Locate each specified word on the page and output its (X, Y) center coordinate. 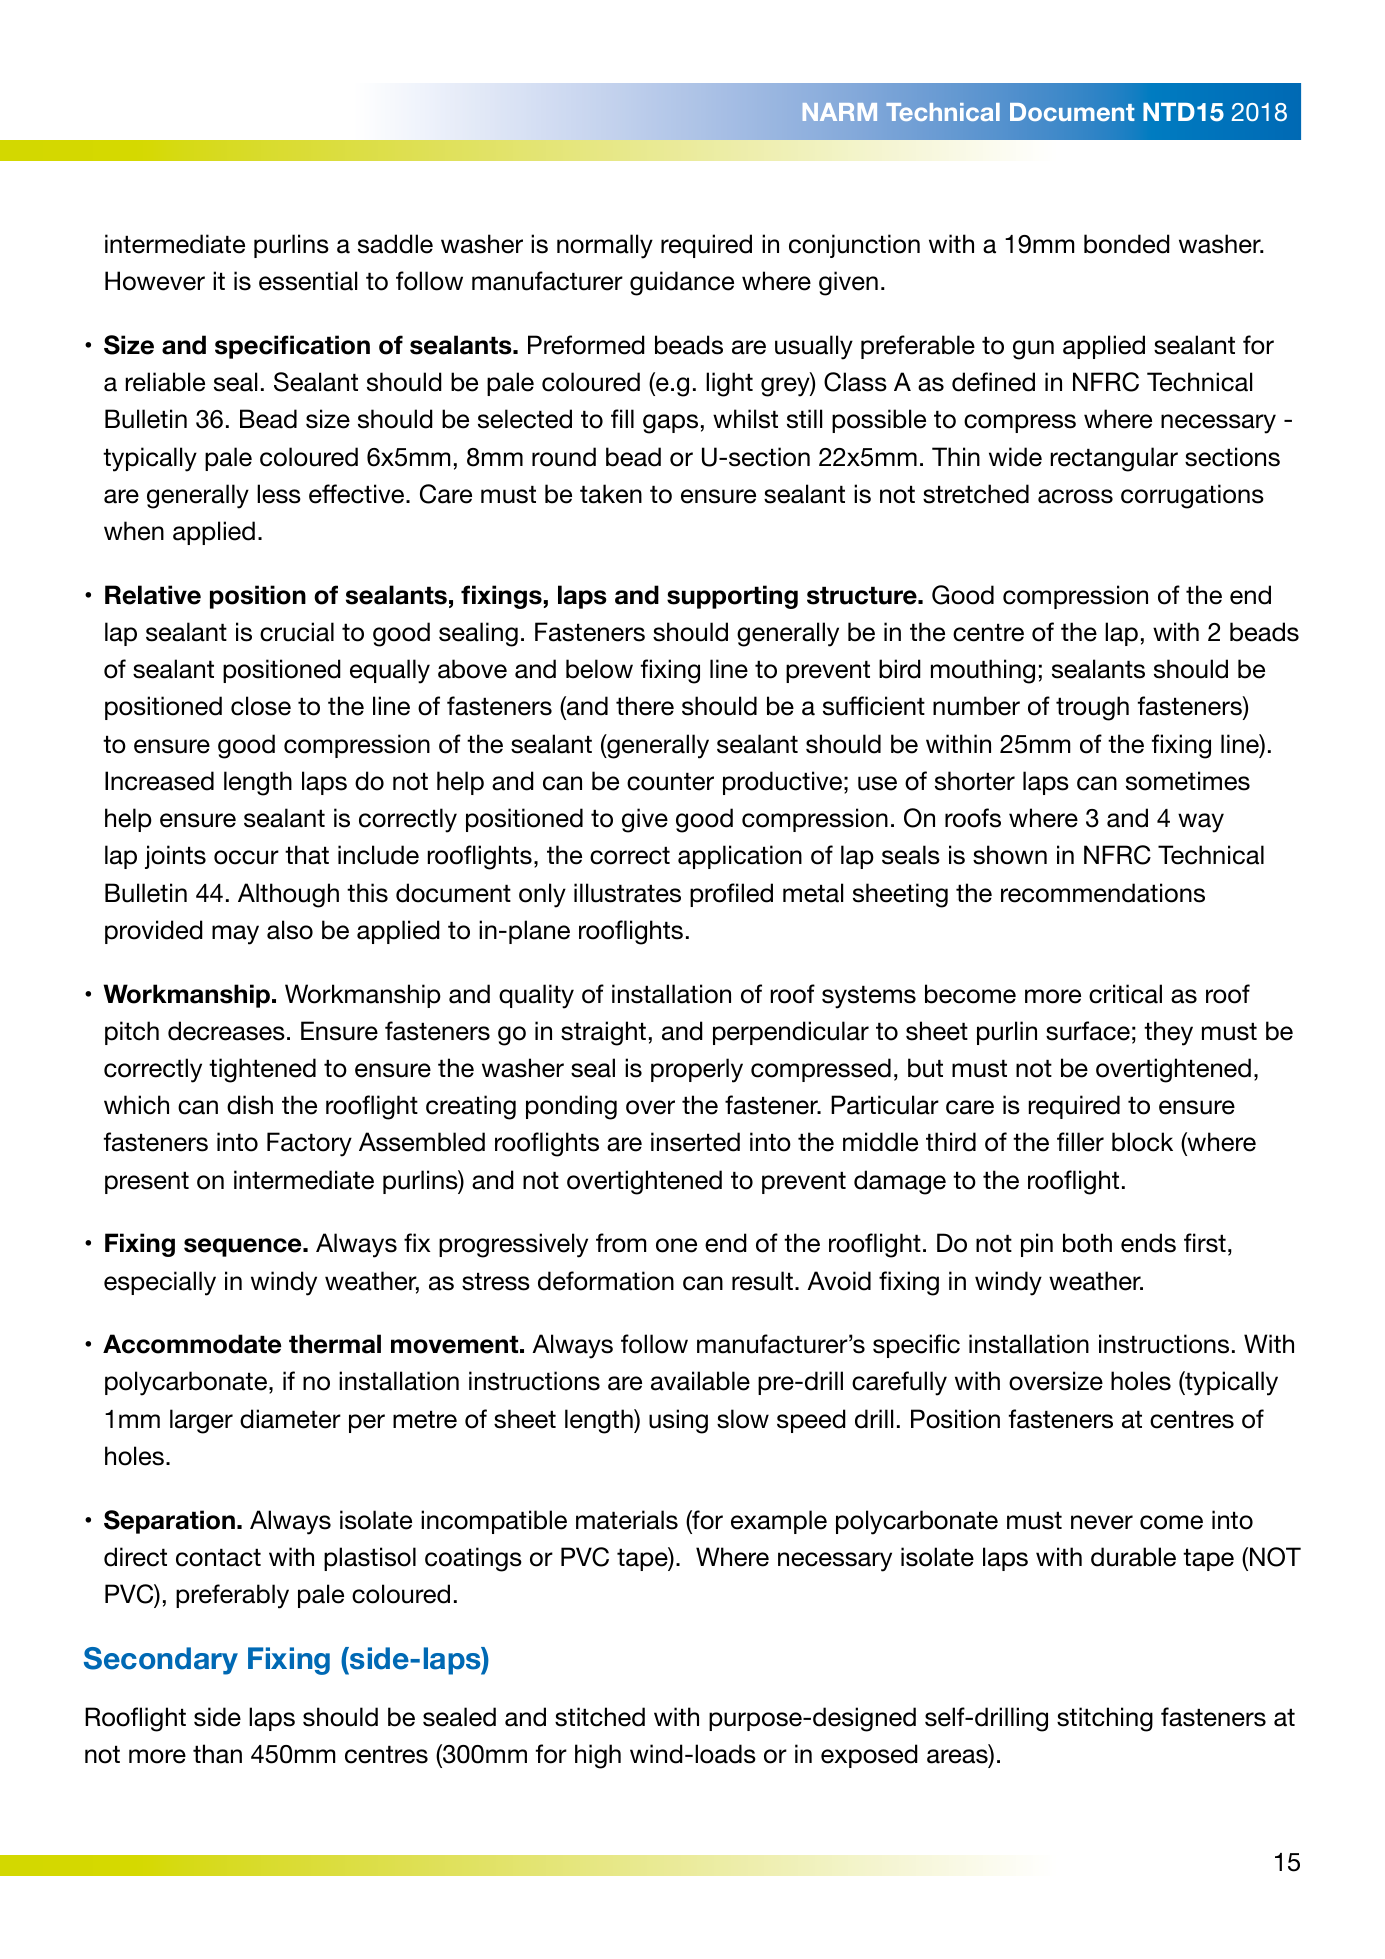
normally (605, 246)
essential (308, 281)
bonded (1127, 244)
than (217, 1754)
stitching (1105, 1719)
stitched (600, 1717)
